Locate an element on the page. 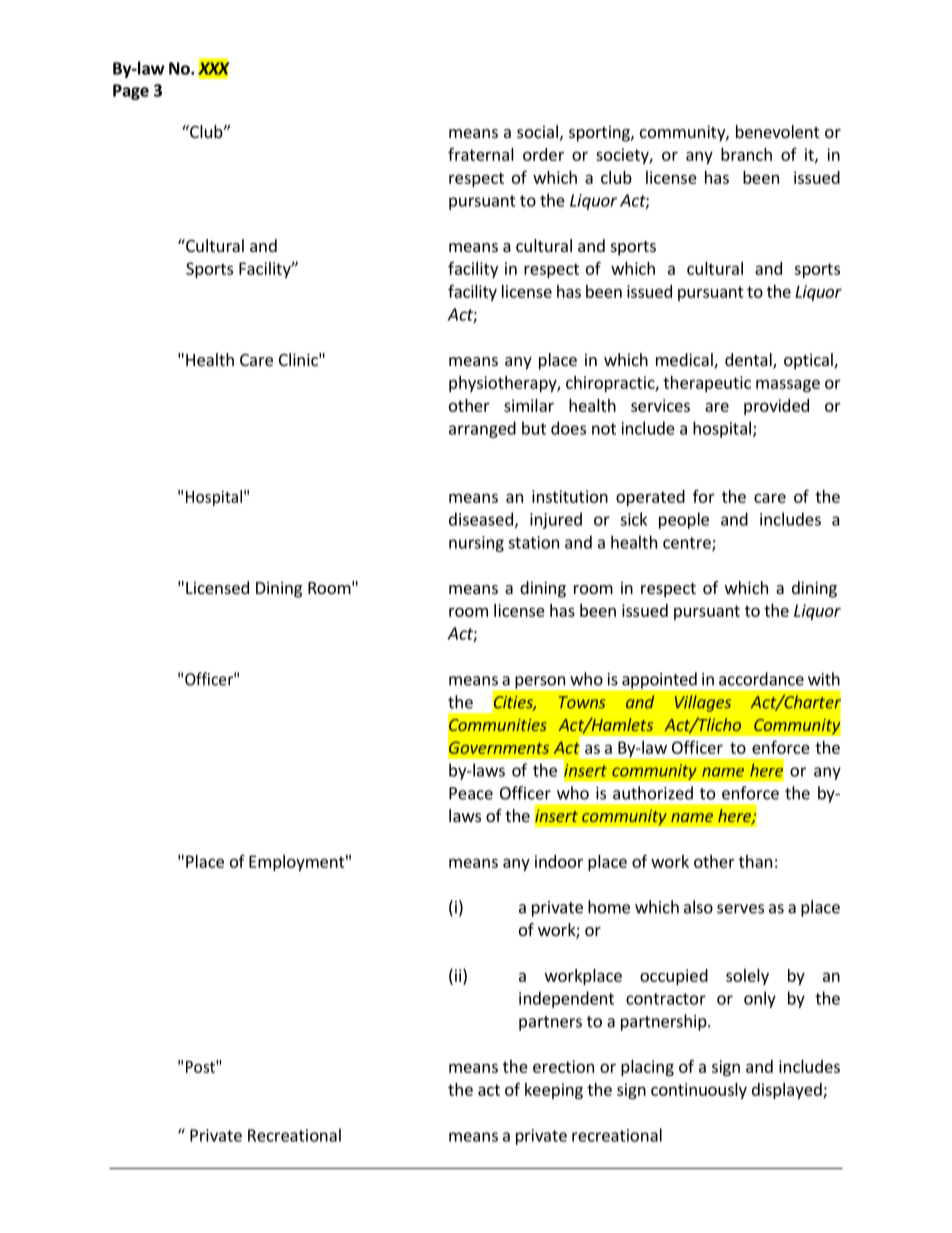 The image size is (952, 1233). benevolent is located at coordinates (777, 131).
